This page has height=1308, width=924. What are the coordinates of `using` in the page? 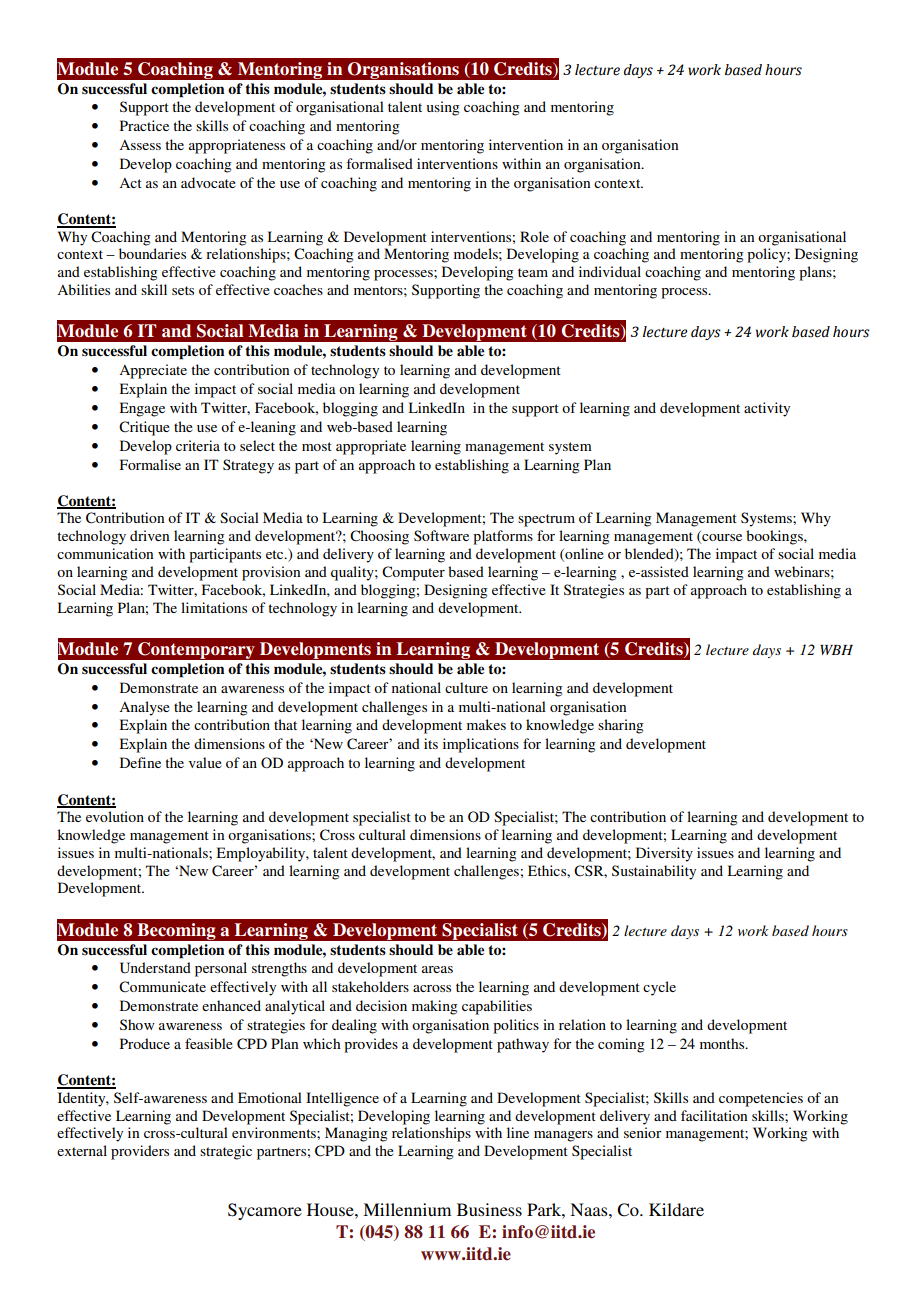 It's located at (443, 108).
